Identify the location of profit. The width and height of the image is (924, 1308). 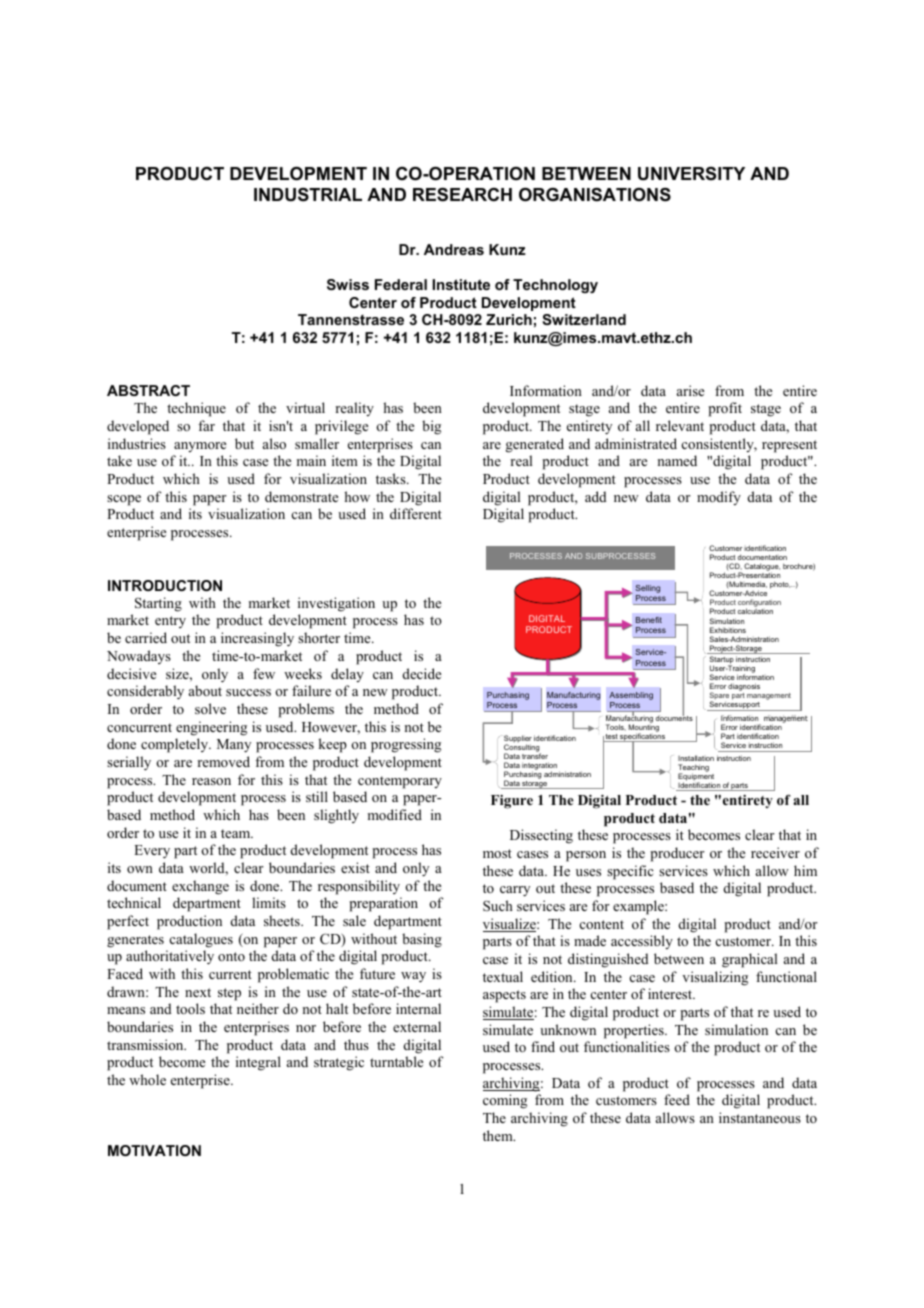
(725, 409).
